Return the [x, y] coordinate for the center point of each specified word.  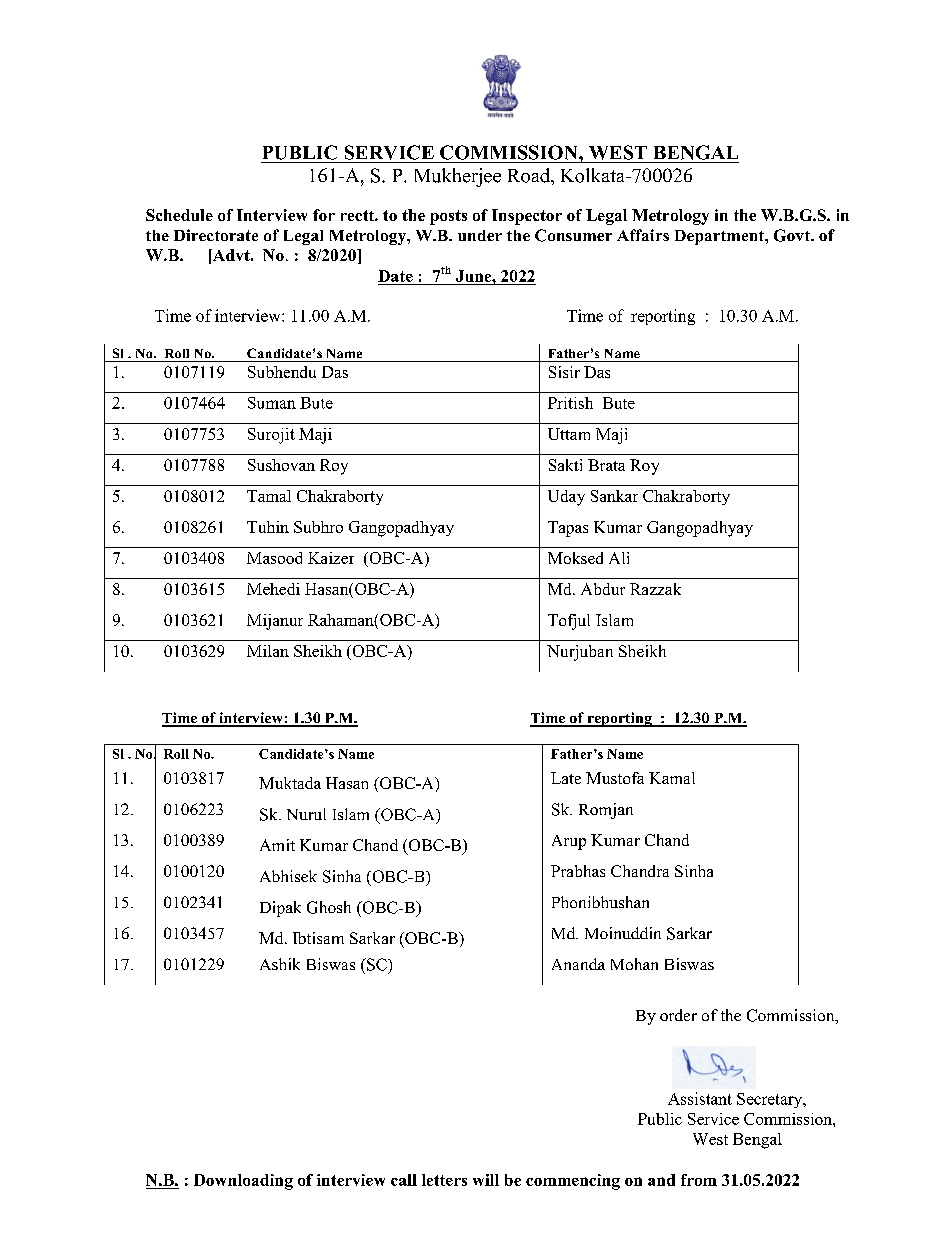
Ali [619, 558]
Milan [268, 651]
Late [566, 778]
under [480, 235]
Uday [566, 498]
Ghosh [329, 907]
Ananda [578, 964]
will [486, 1180]
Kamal [672, 778]
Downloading [243, 1182]
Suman [272, 403]
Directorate [216, 235]
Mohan [634, 964]
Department [720, 237]
